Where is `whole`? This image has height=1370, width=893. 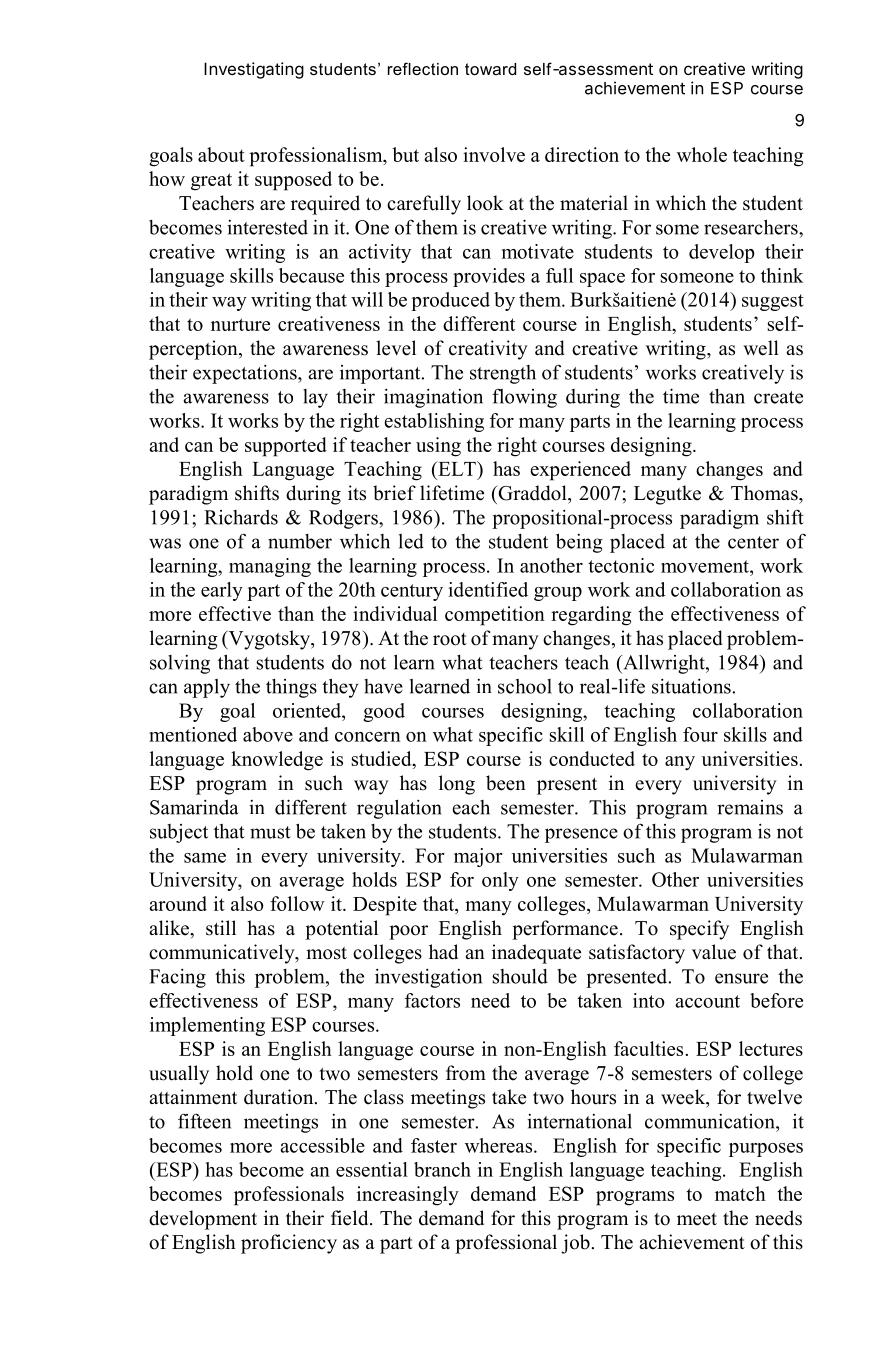 whole is located at coordinates (702, 154).
